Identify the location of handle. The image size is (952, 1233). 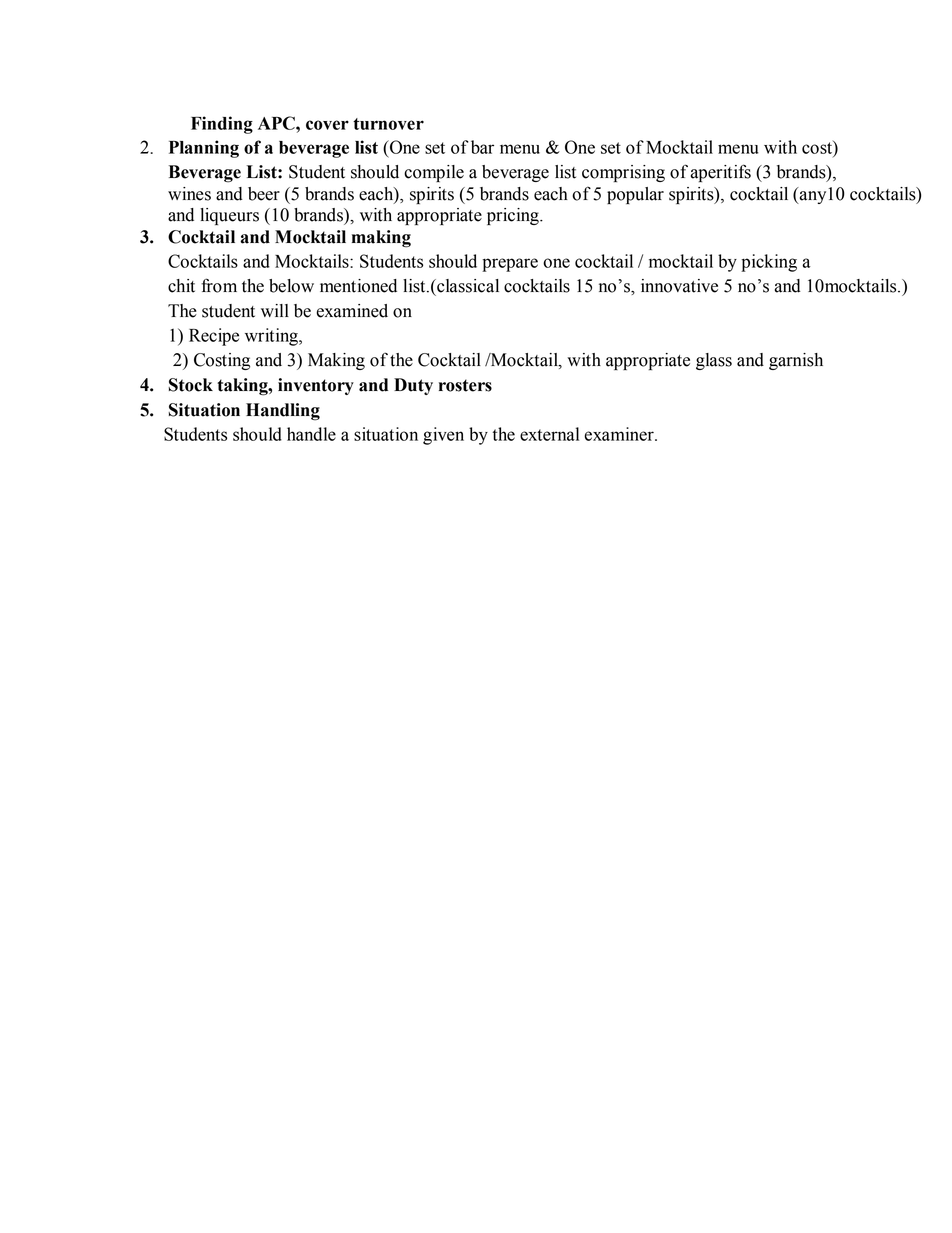
(311, 434).
